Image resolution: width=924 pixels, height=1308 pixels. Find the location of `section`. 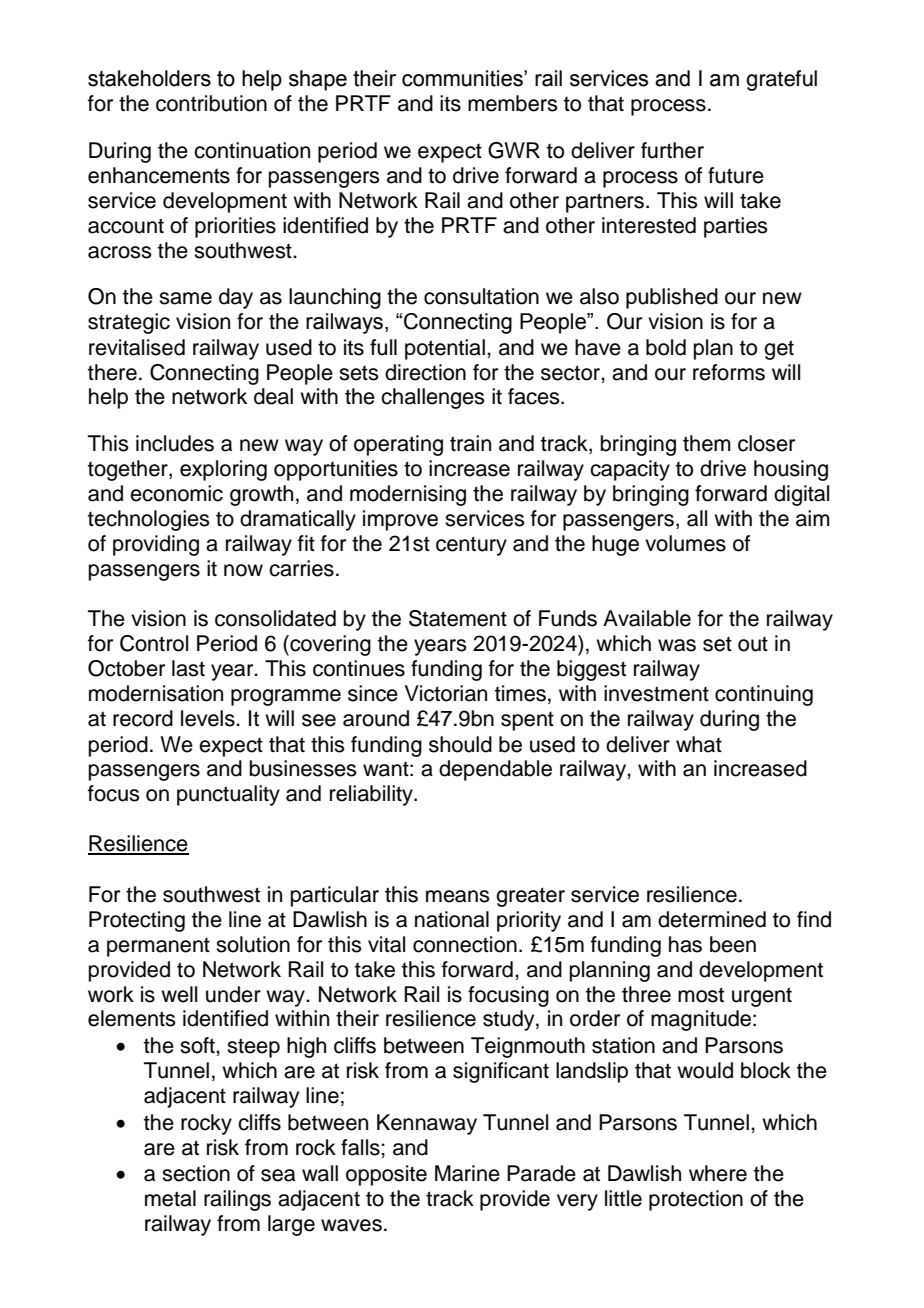

section is located at coordinates (196, 1173).
